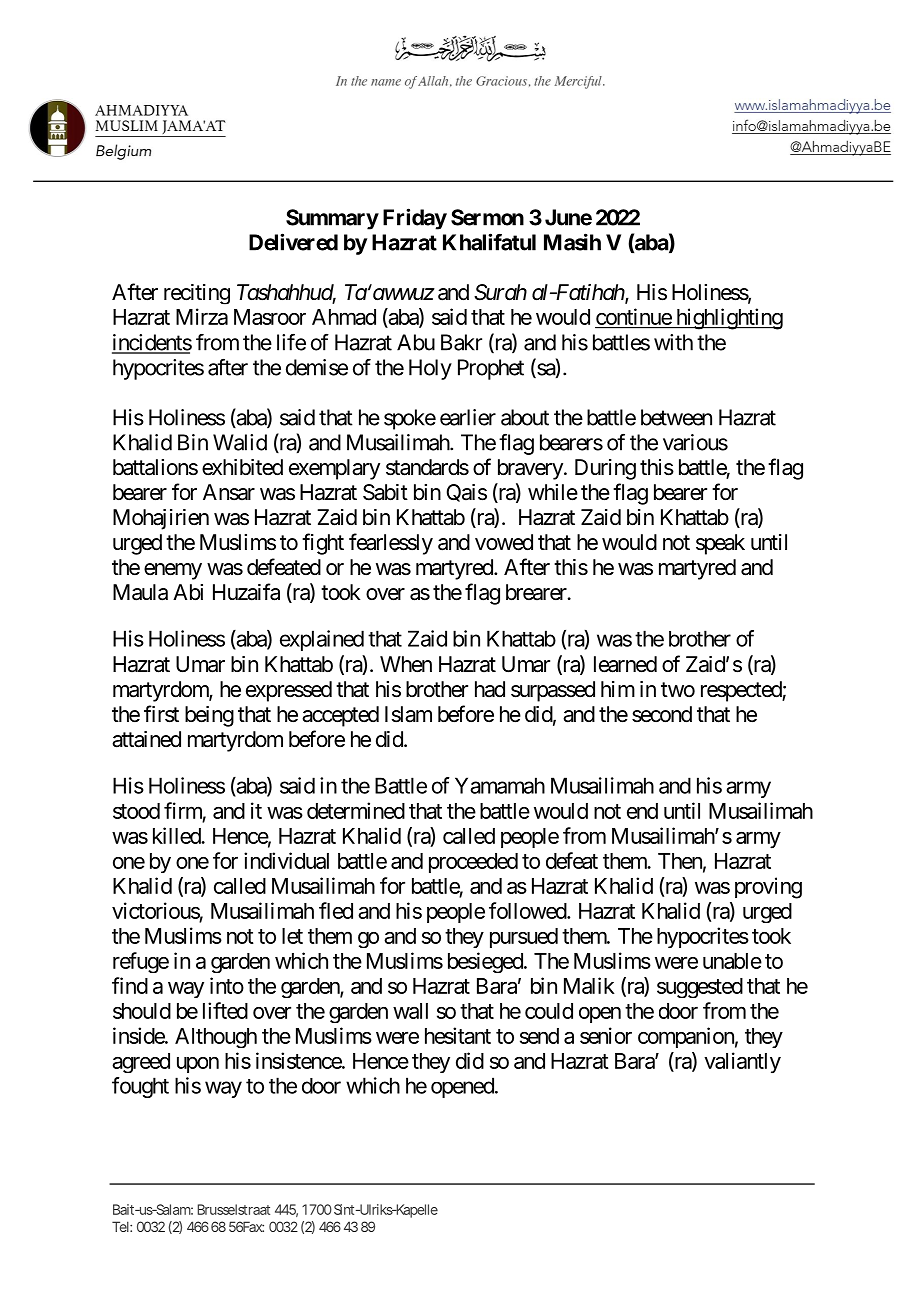 The image size is (924, 1308). I want to click on enemy, so click(173, 571).
